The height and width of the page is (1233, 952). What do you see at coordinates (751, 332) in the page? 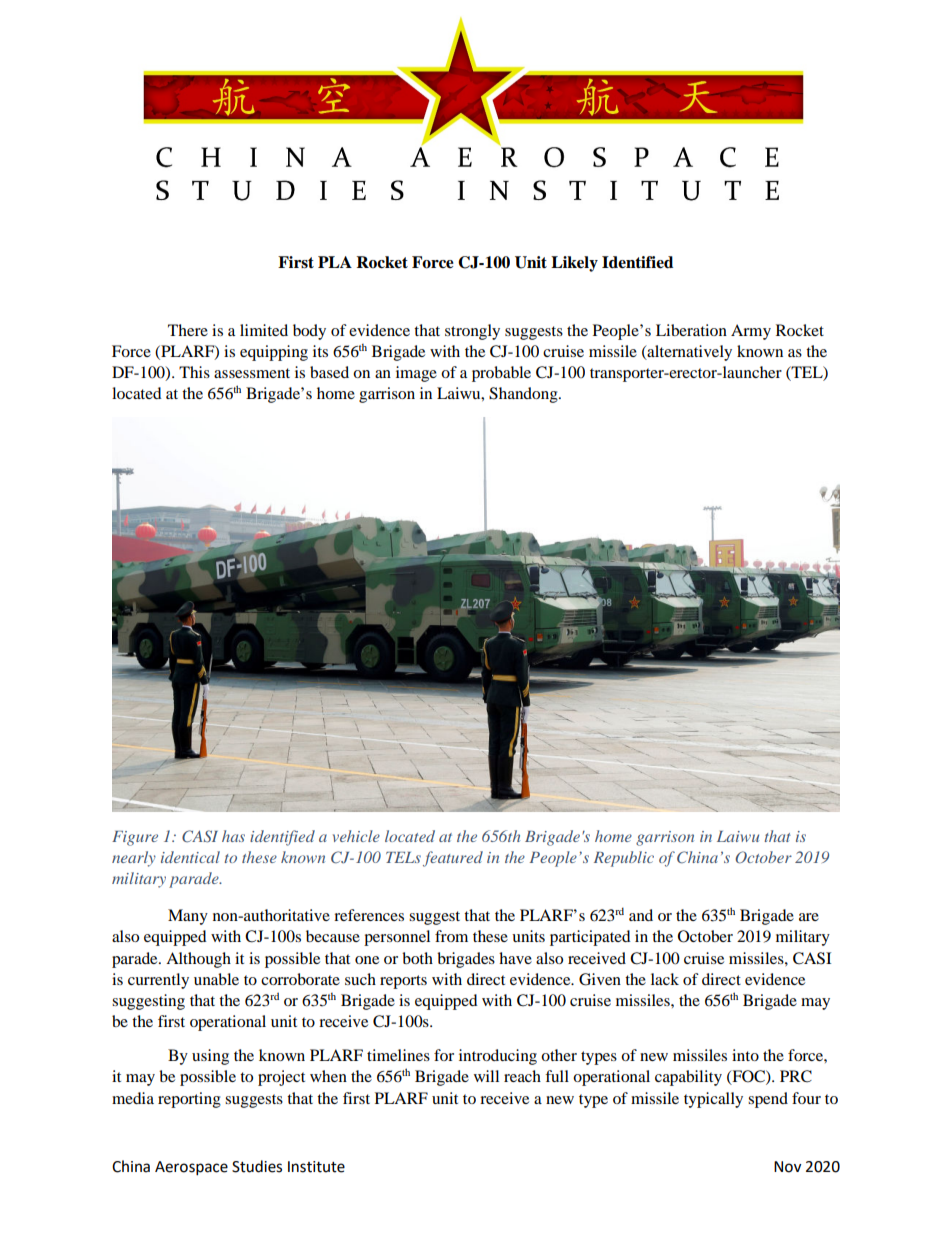
I see `Army` at bounding box center [751, 332].
